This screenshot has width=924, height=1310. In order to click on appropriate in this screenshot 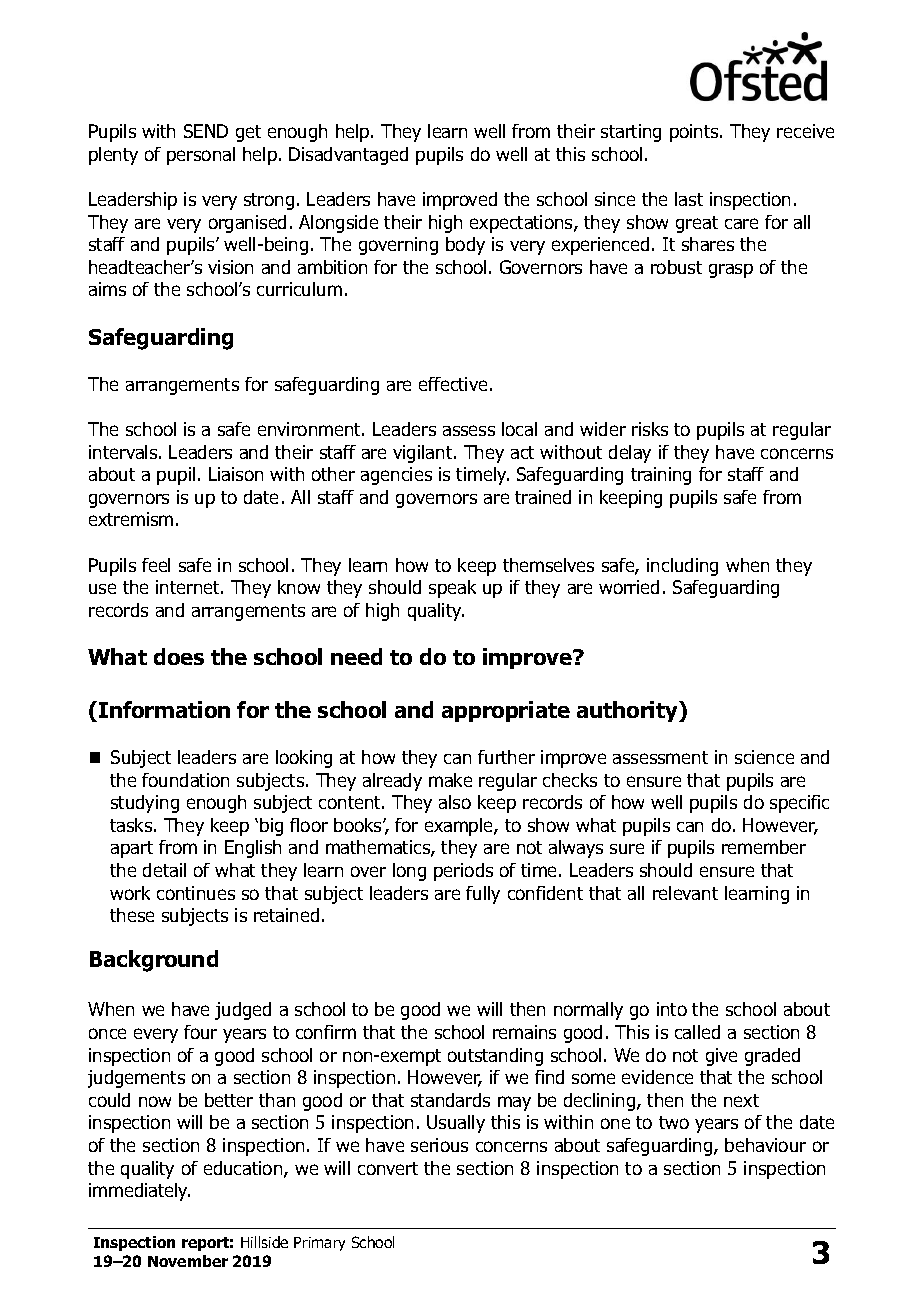, I will do `click(506, 711)`.
